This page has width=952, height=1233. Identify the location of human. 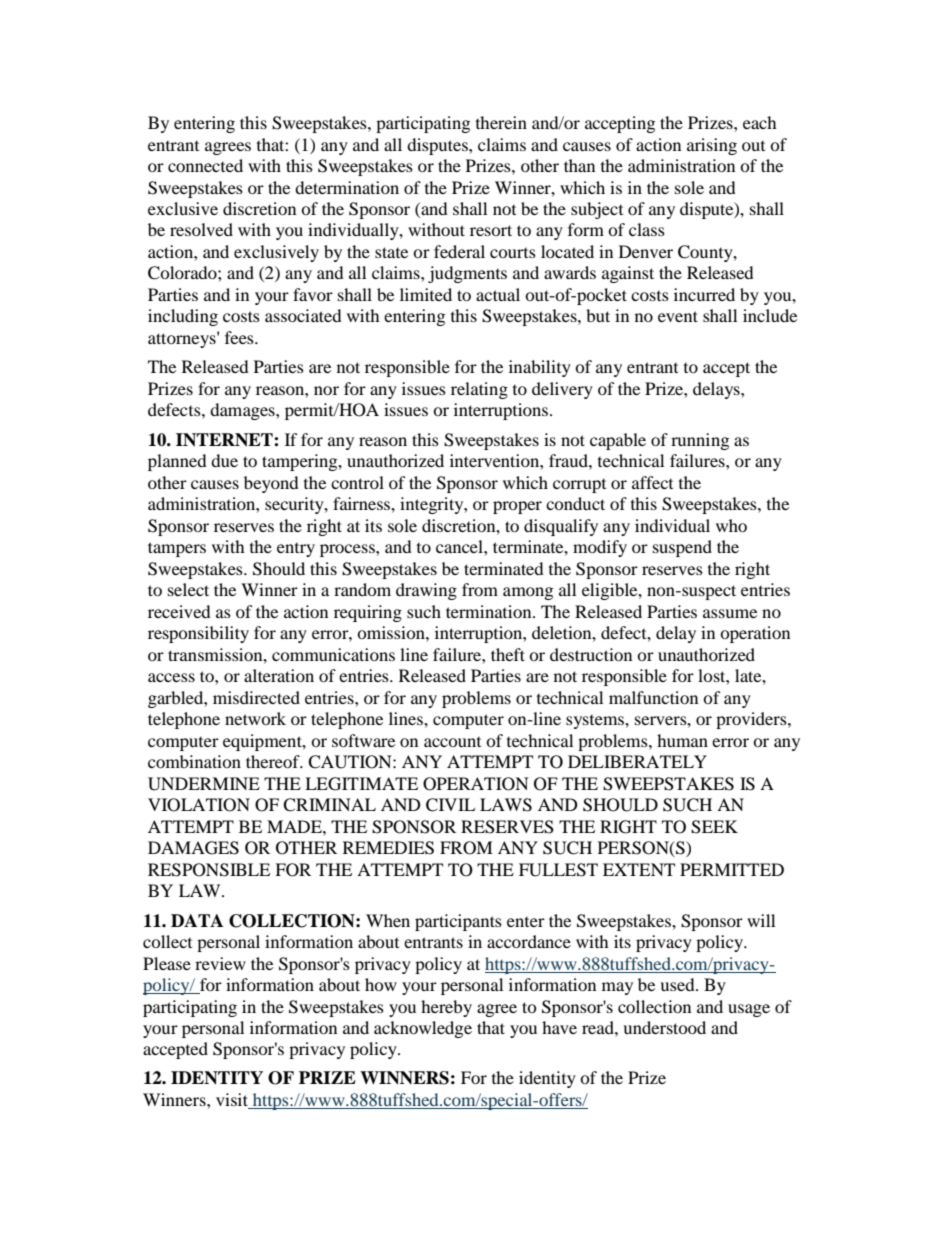
(682, 740).
